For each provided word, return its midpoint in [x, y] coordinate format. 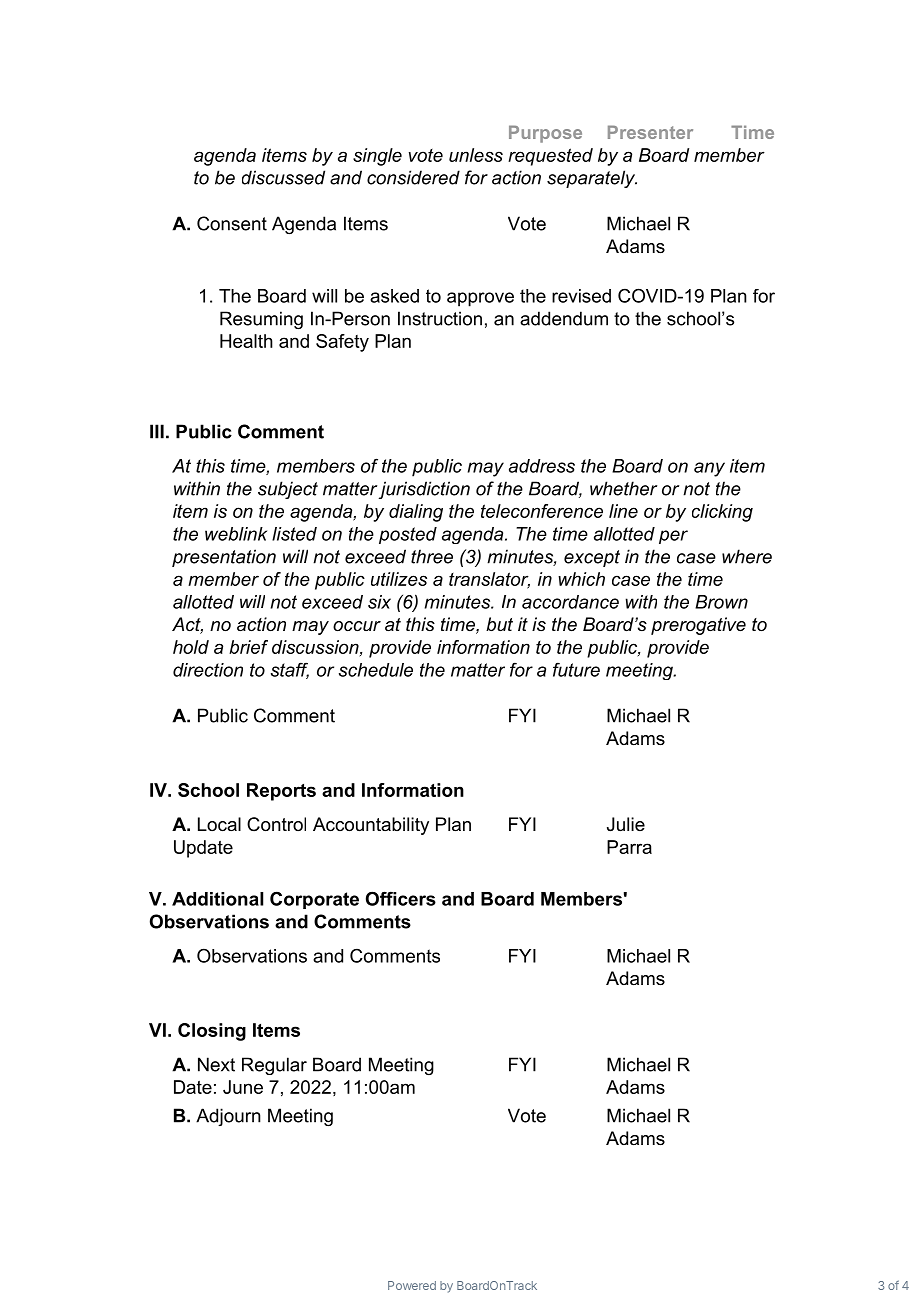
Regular [274, 1066]
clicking [722, 513]
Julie [626, 824]
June [243, 1087]
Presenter [650, 132]
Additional [217, 899]
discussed [283, 177]
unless [476, 155]
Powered [412, 1285]
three [432, 556]
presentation [224, 558]
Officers [401, 898]
